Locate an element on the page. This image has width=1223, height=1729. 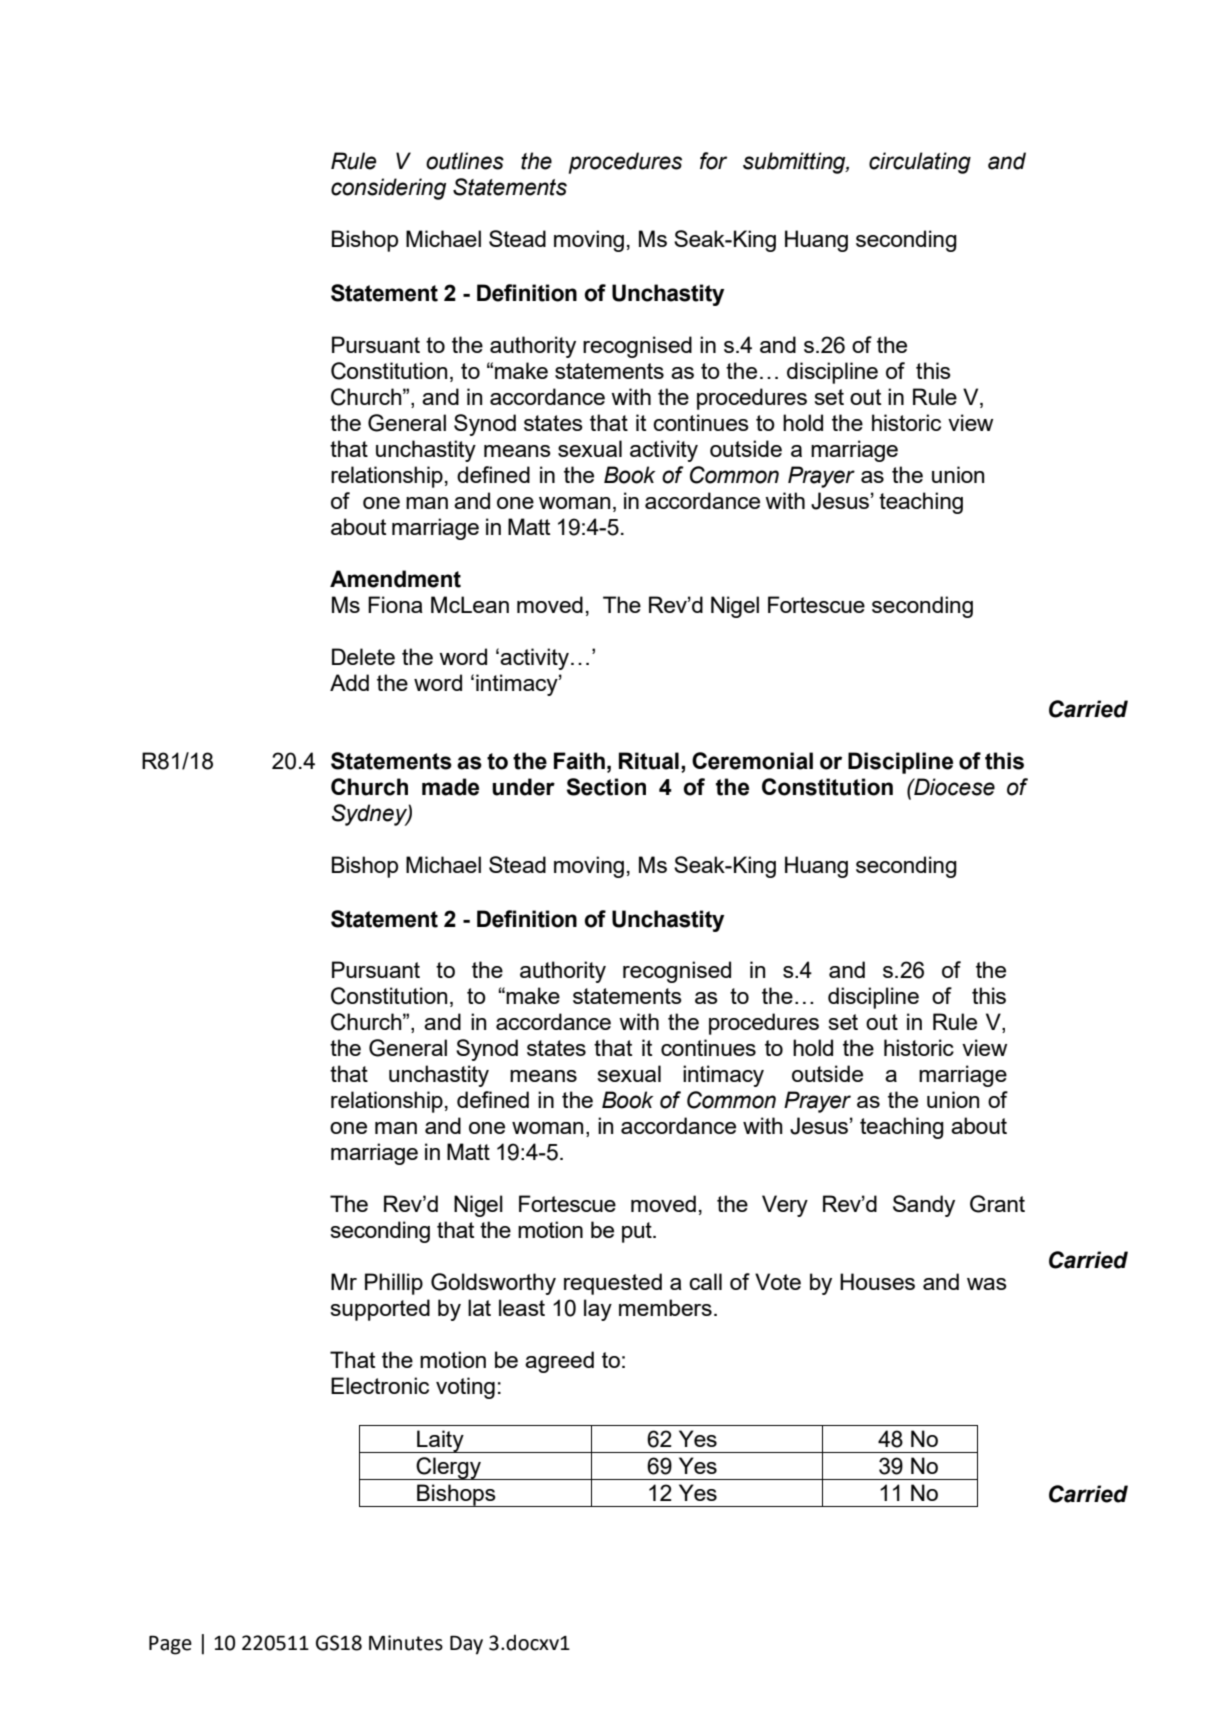
Ceremonial is located at coordinates (752, 761).
